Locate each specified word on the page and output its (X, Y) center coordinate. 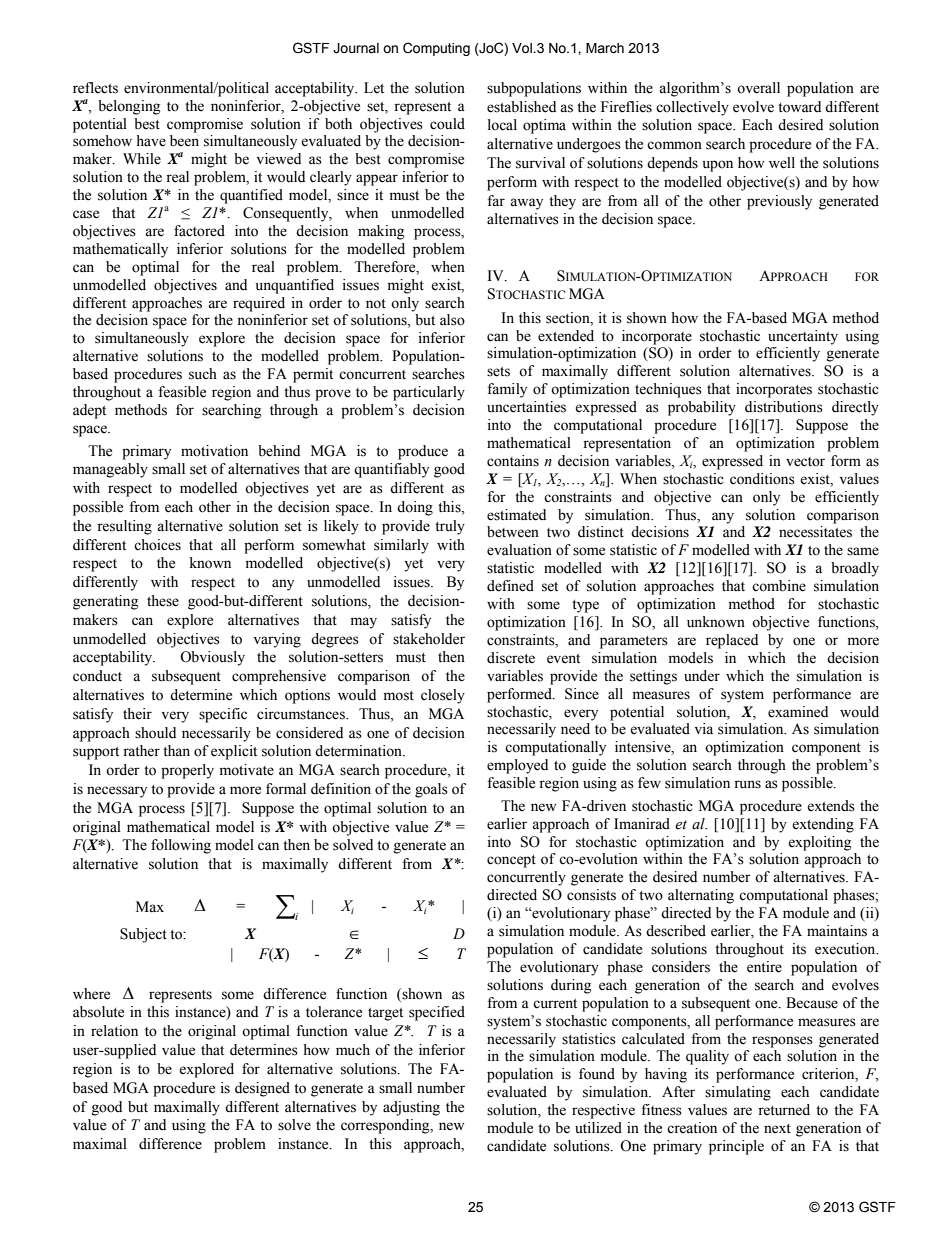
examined (798, 712)
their (137, 714)
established (521, 107)
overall (758, 88)
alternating (701, 896)
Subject (143, 935)
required (259, 304)
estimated (516, 515)
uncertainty (803, 337)
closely (443, 696)
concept (511, 861)
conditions (762, 479)
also (452, 320)
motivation (214, 451)
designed (262, 1089)
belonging (129, 107)
